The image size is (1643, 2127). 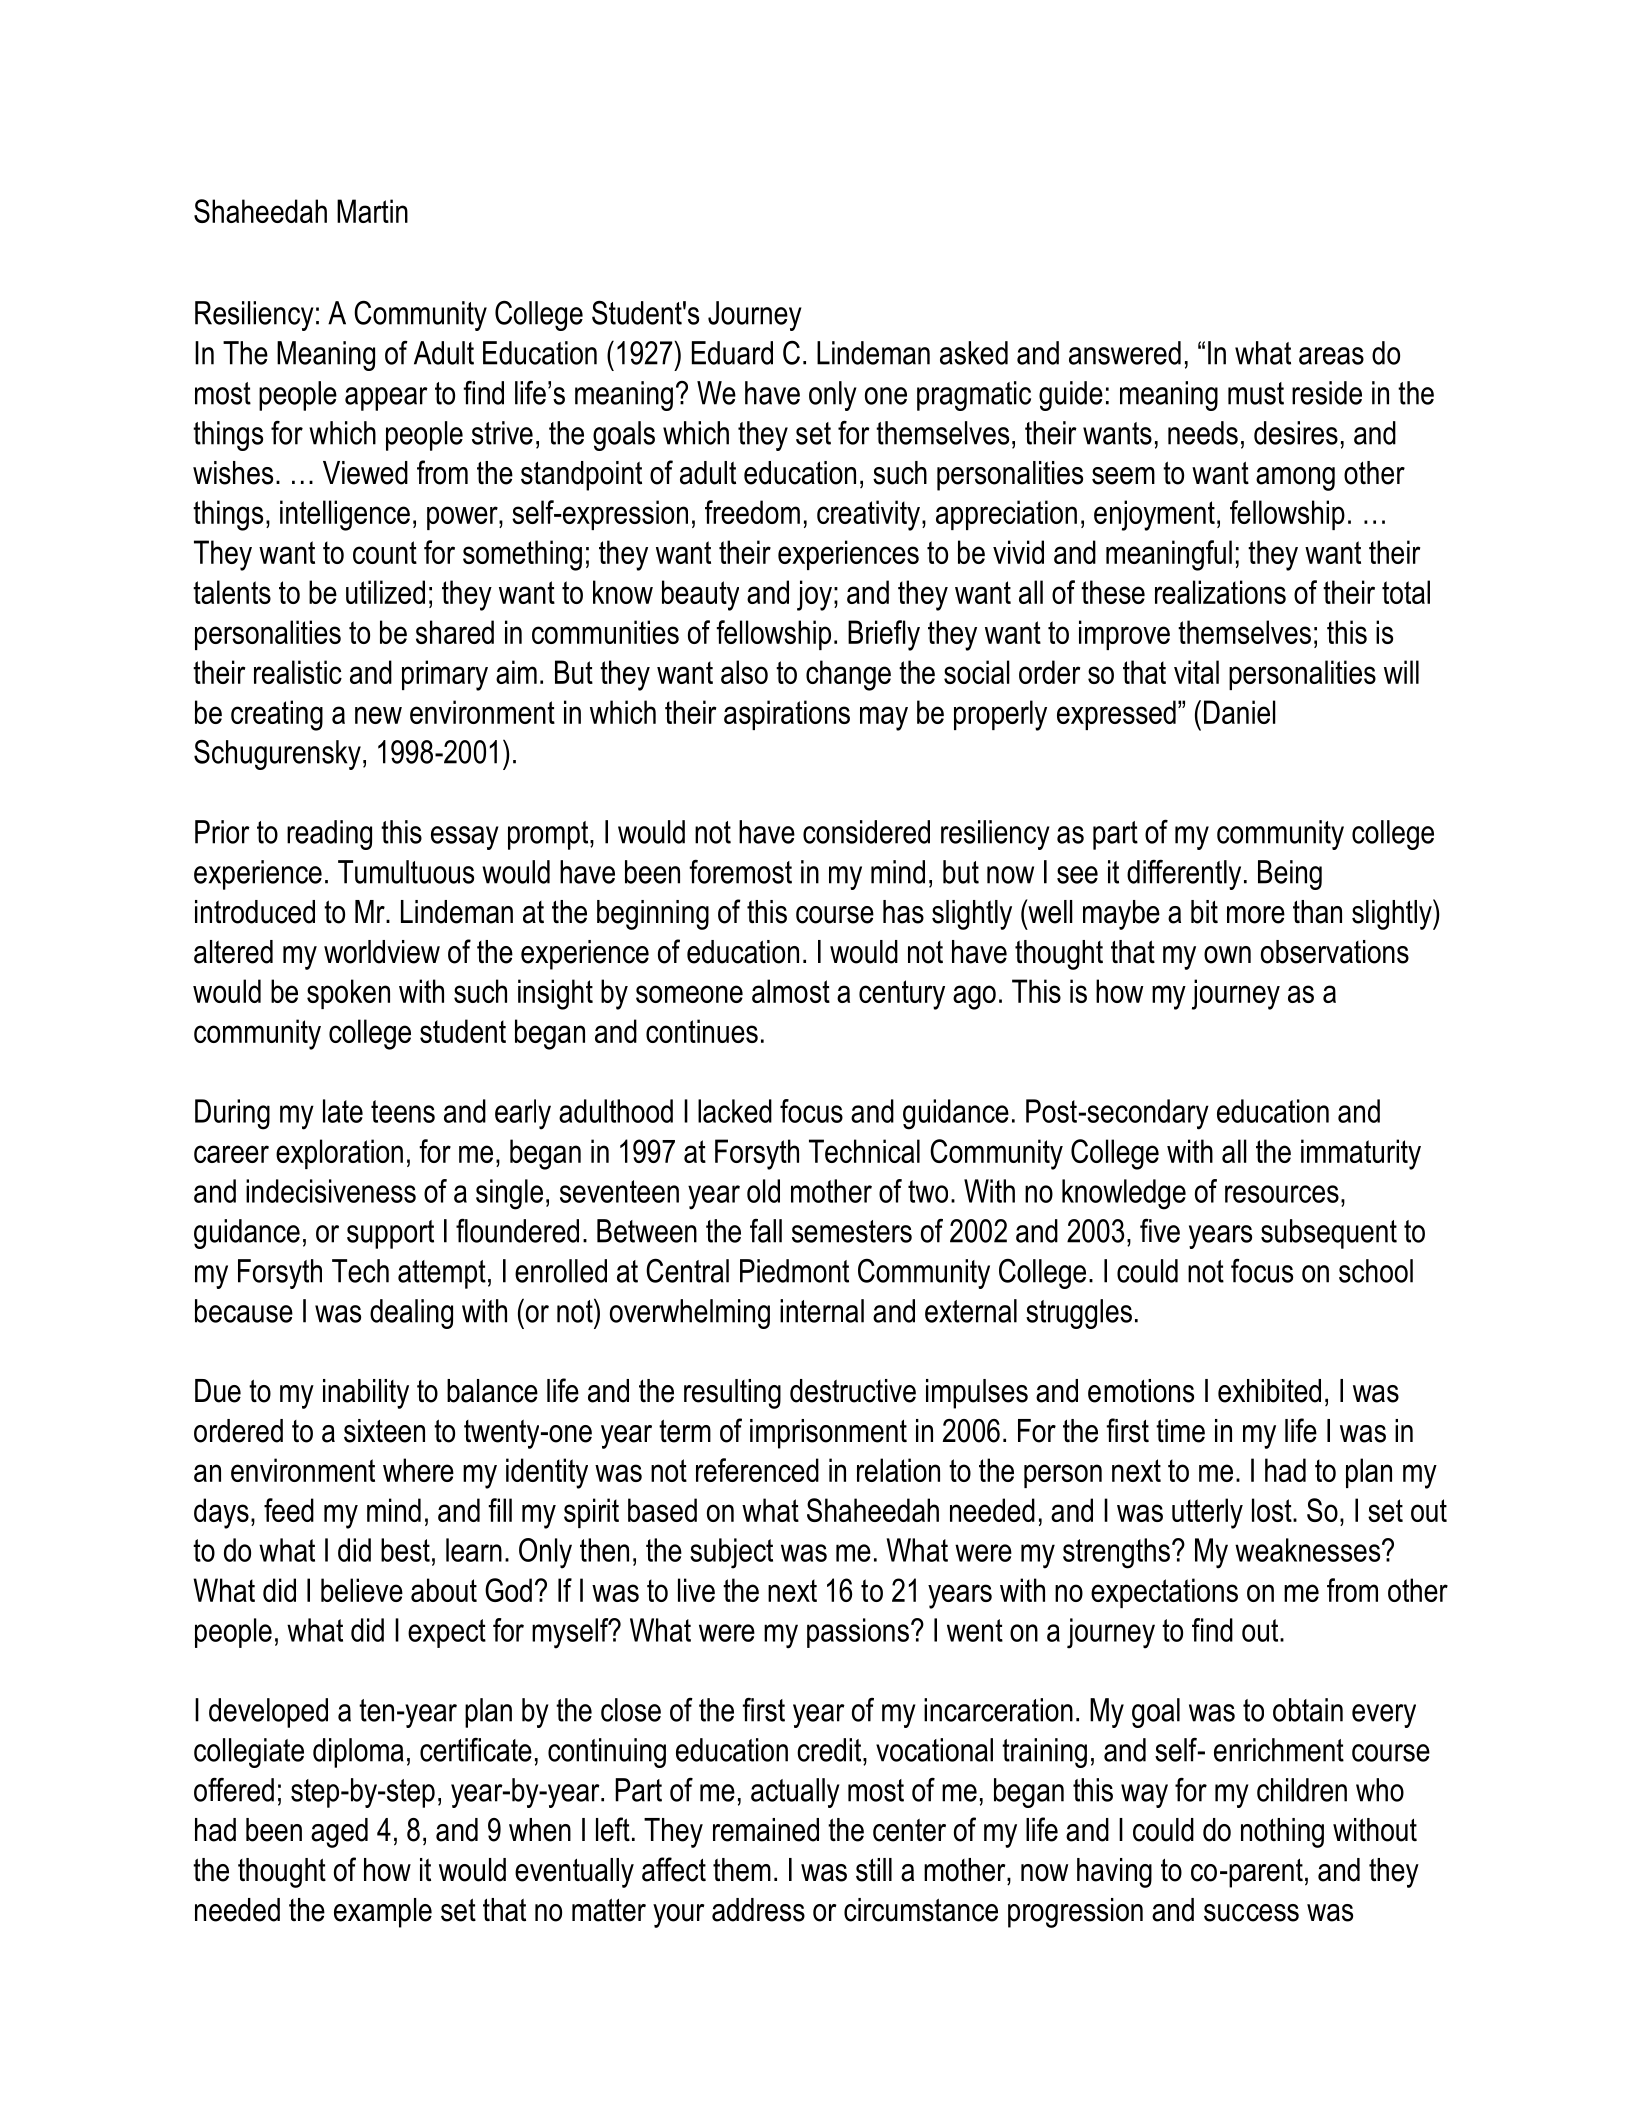 What do you see at coordinates (339, 1833) in the image?
I see `aged` at bounding box center [339, 1833].
